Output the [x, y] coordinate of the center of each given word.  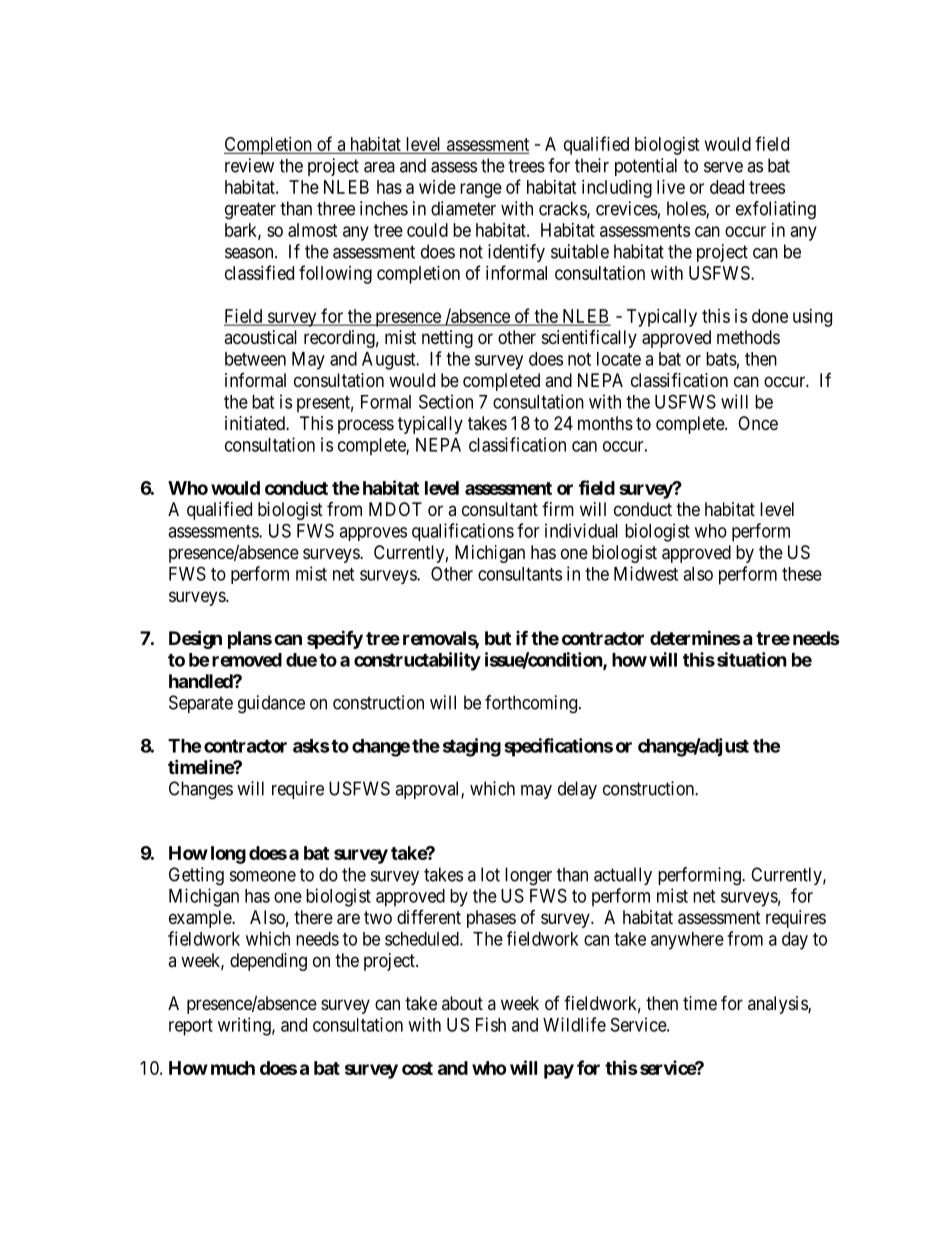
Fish [491, 1024]
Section [446, 401]
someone [263, 876]
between [255, 359]
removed [247, 660]
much [233, 1068]
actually [623, 876]
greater [250, 211]
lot [490, 874]
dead [727, 187]
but [498, 638]
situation [752, 659]
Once [758, 423]
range [481, 190]
